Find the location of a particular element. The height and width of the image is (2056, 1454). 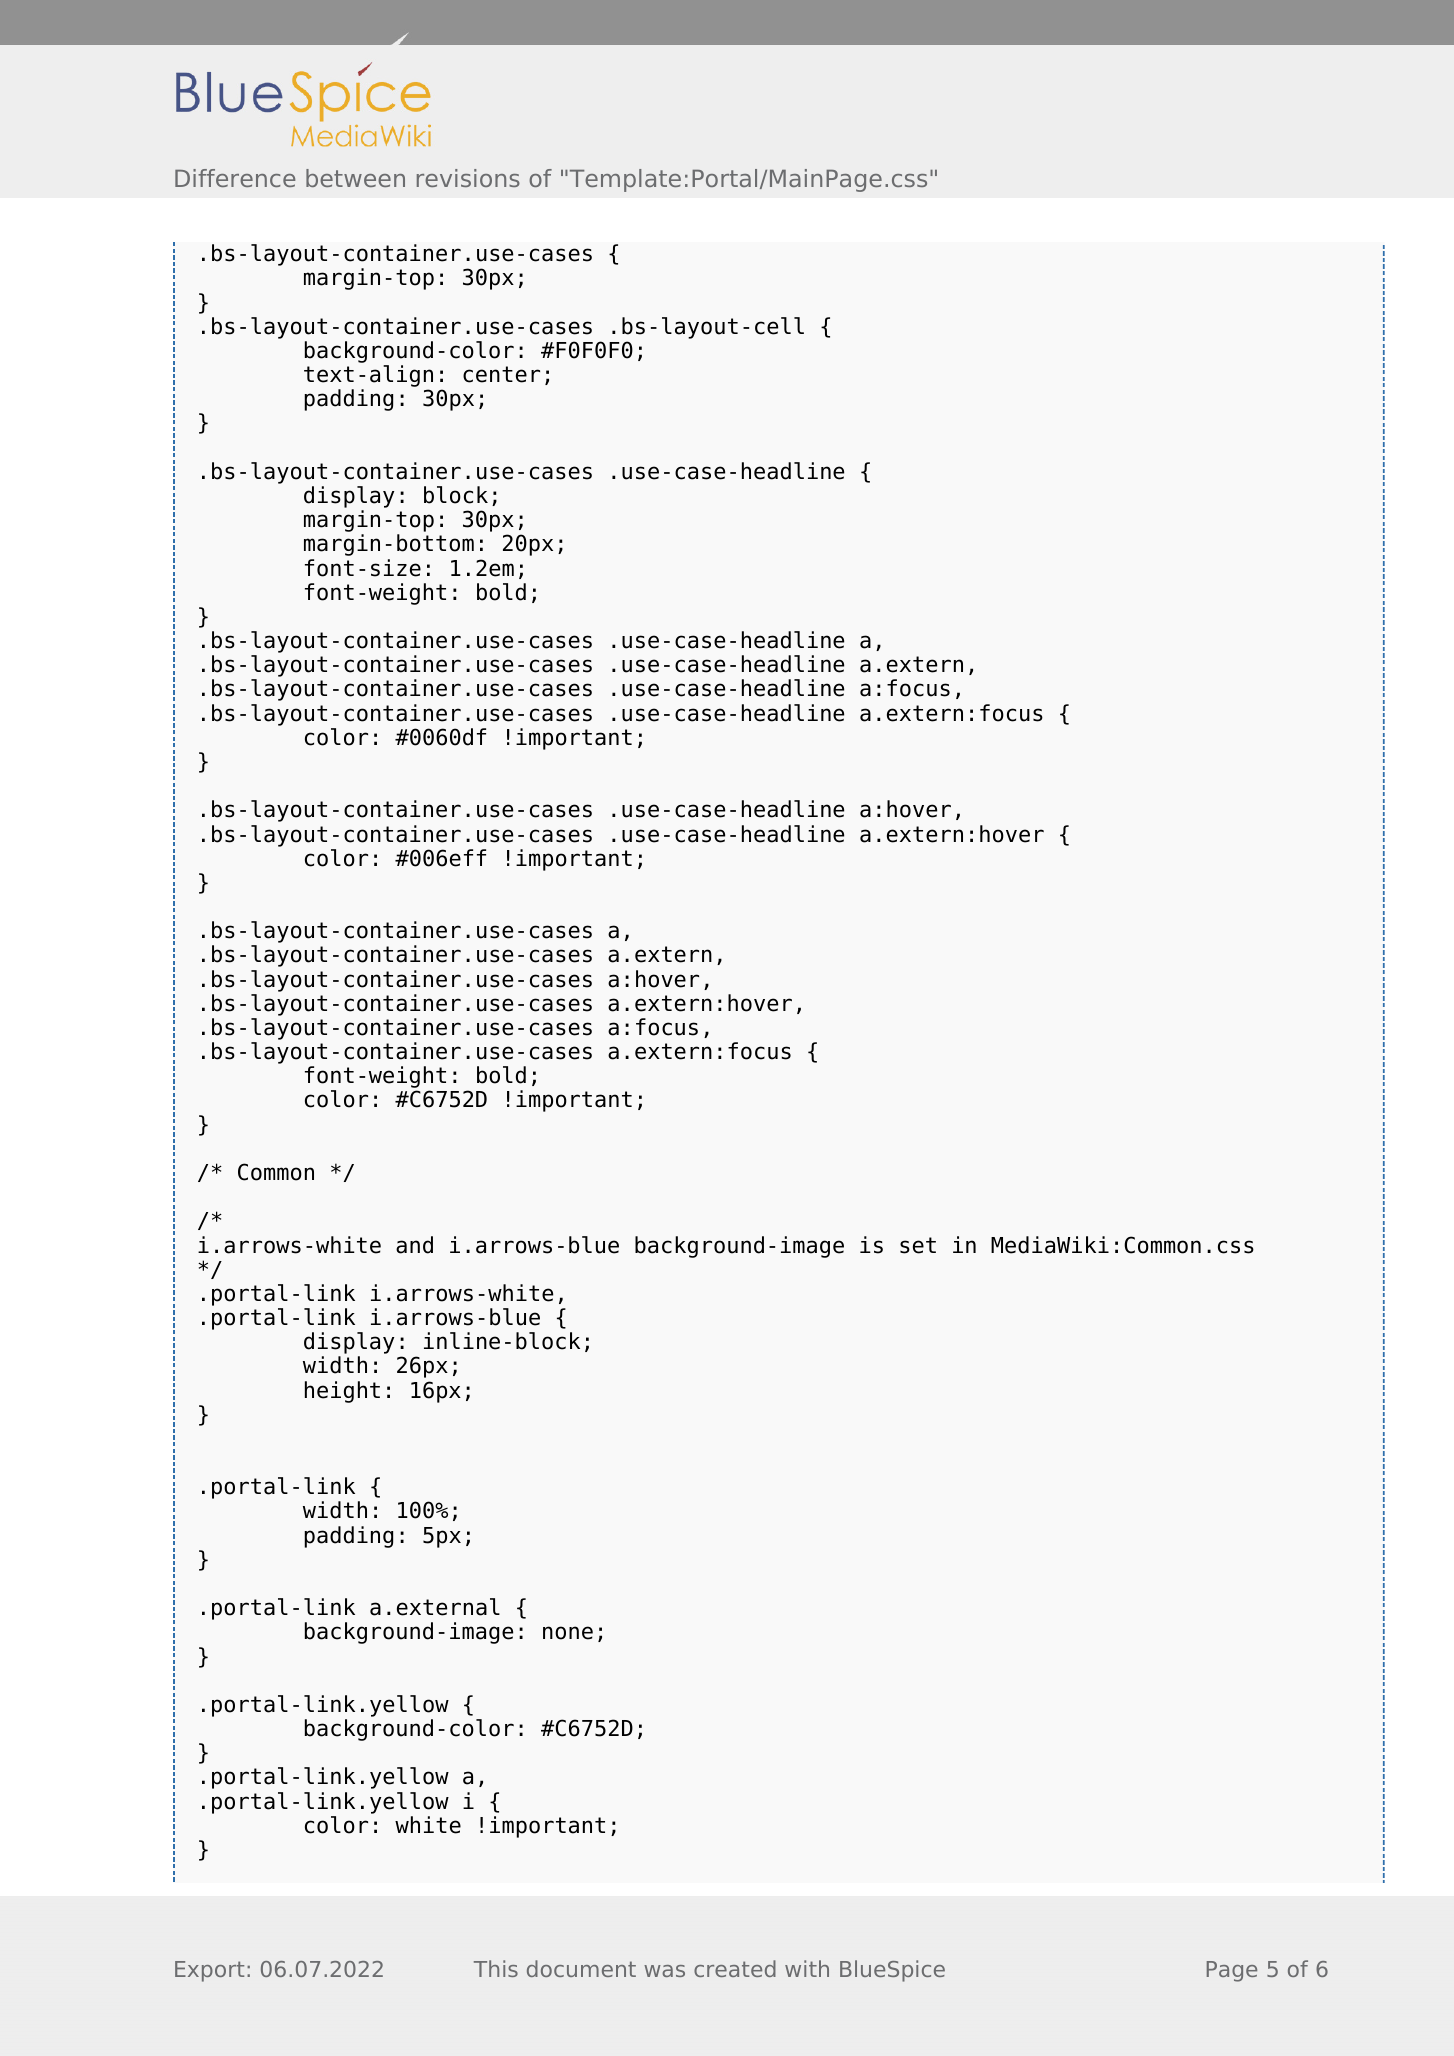

revisions is located at coordinates (468, 178).
